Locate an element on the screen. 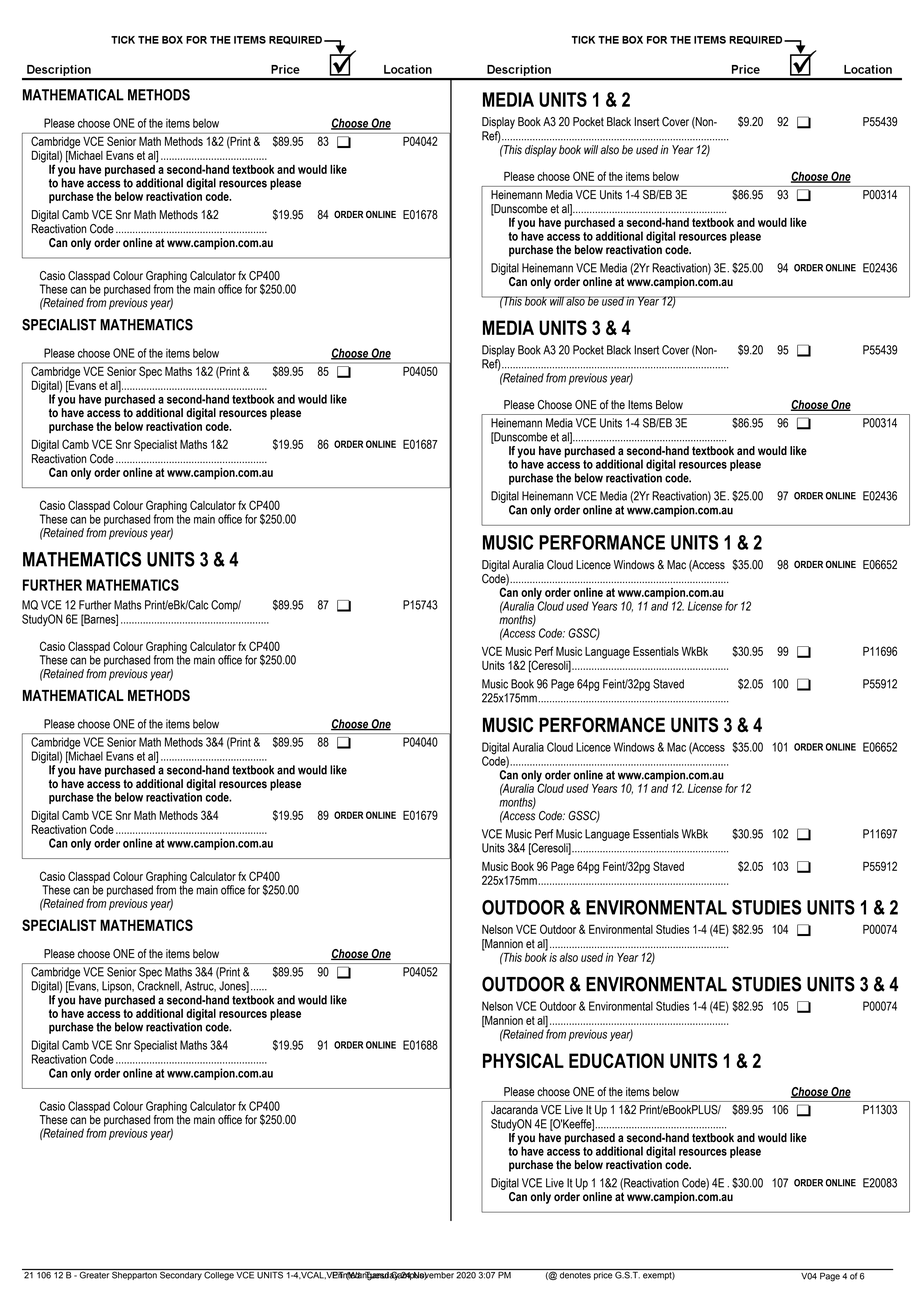  EDUCATION is located at coordinates (616, 1060).
